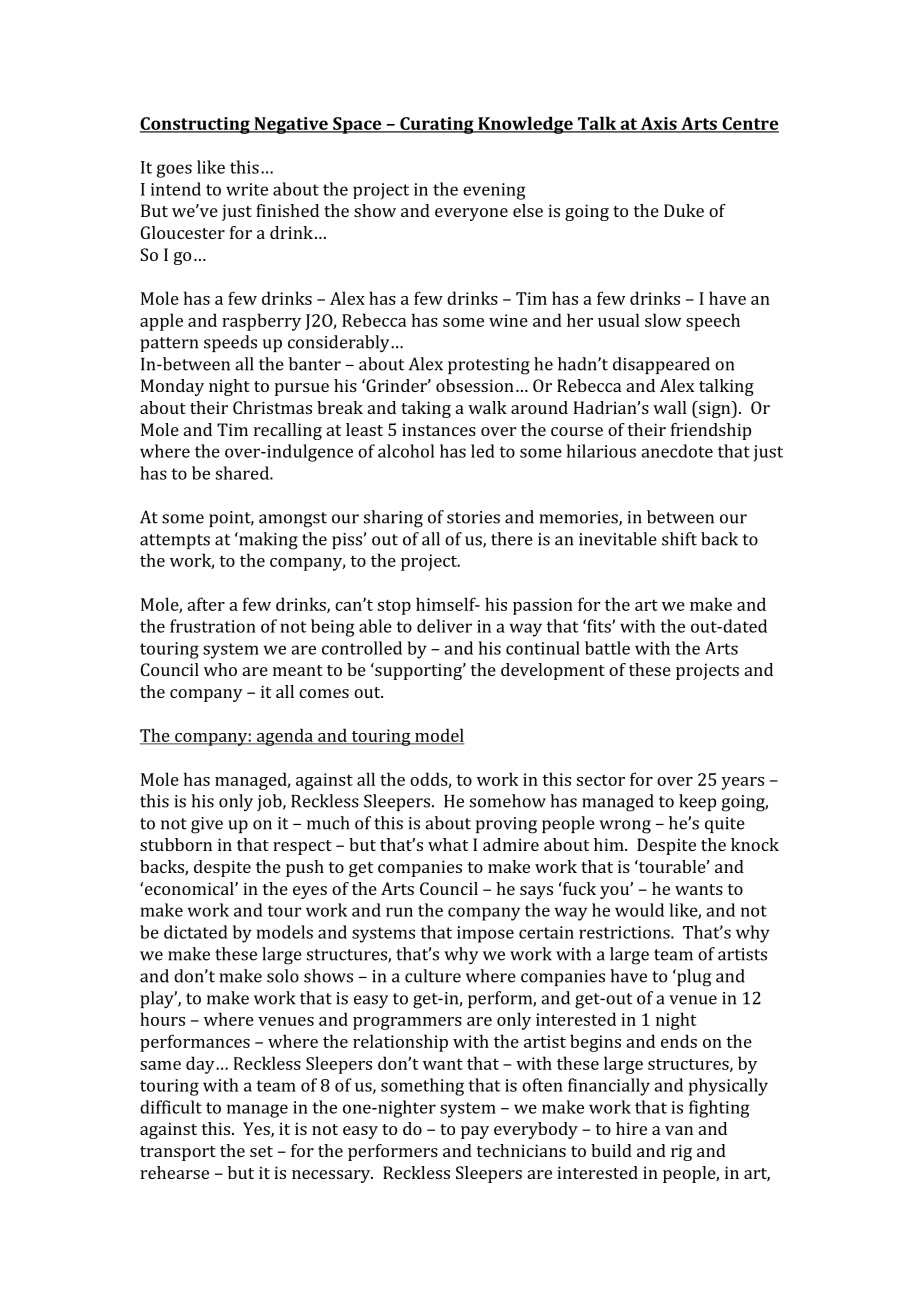 This screenshot has width=924, height=1308. I want to click on Christmas, so click(272, 407).
